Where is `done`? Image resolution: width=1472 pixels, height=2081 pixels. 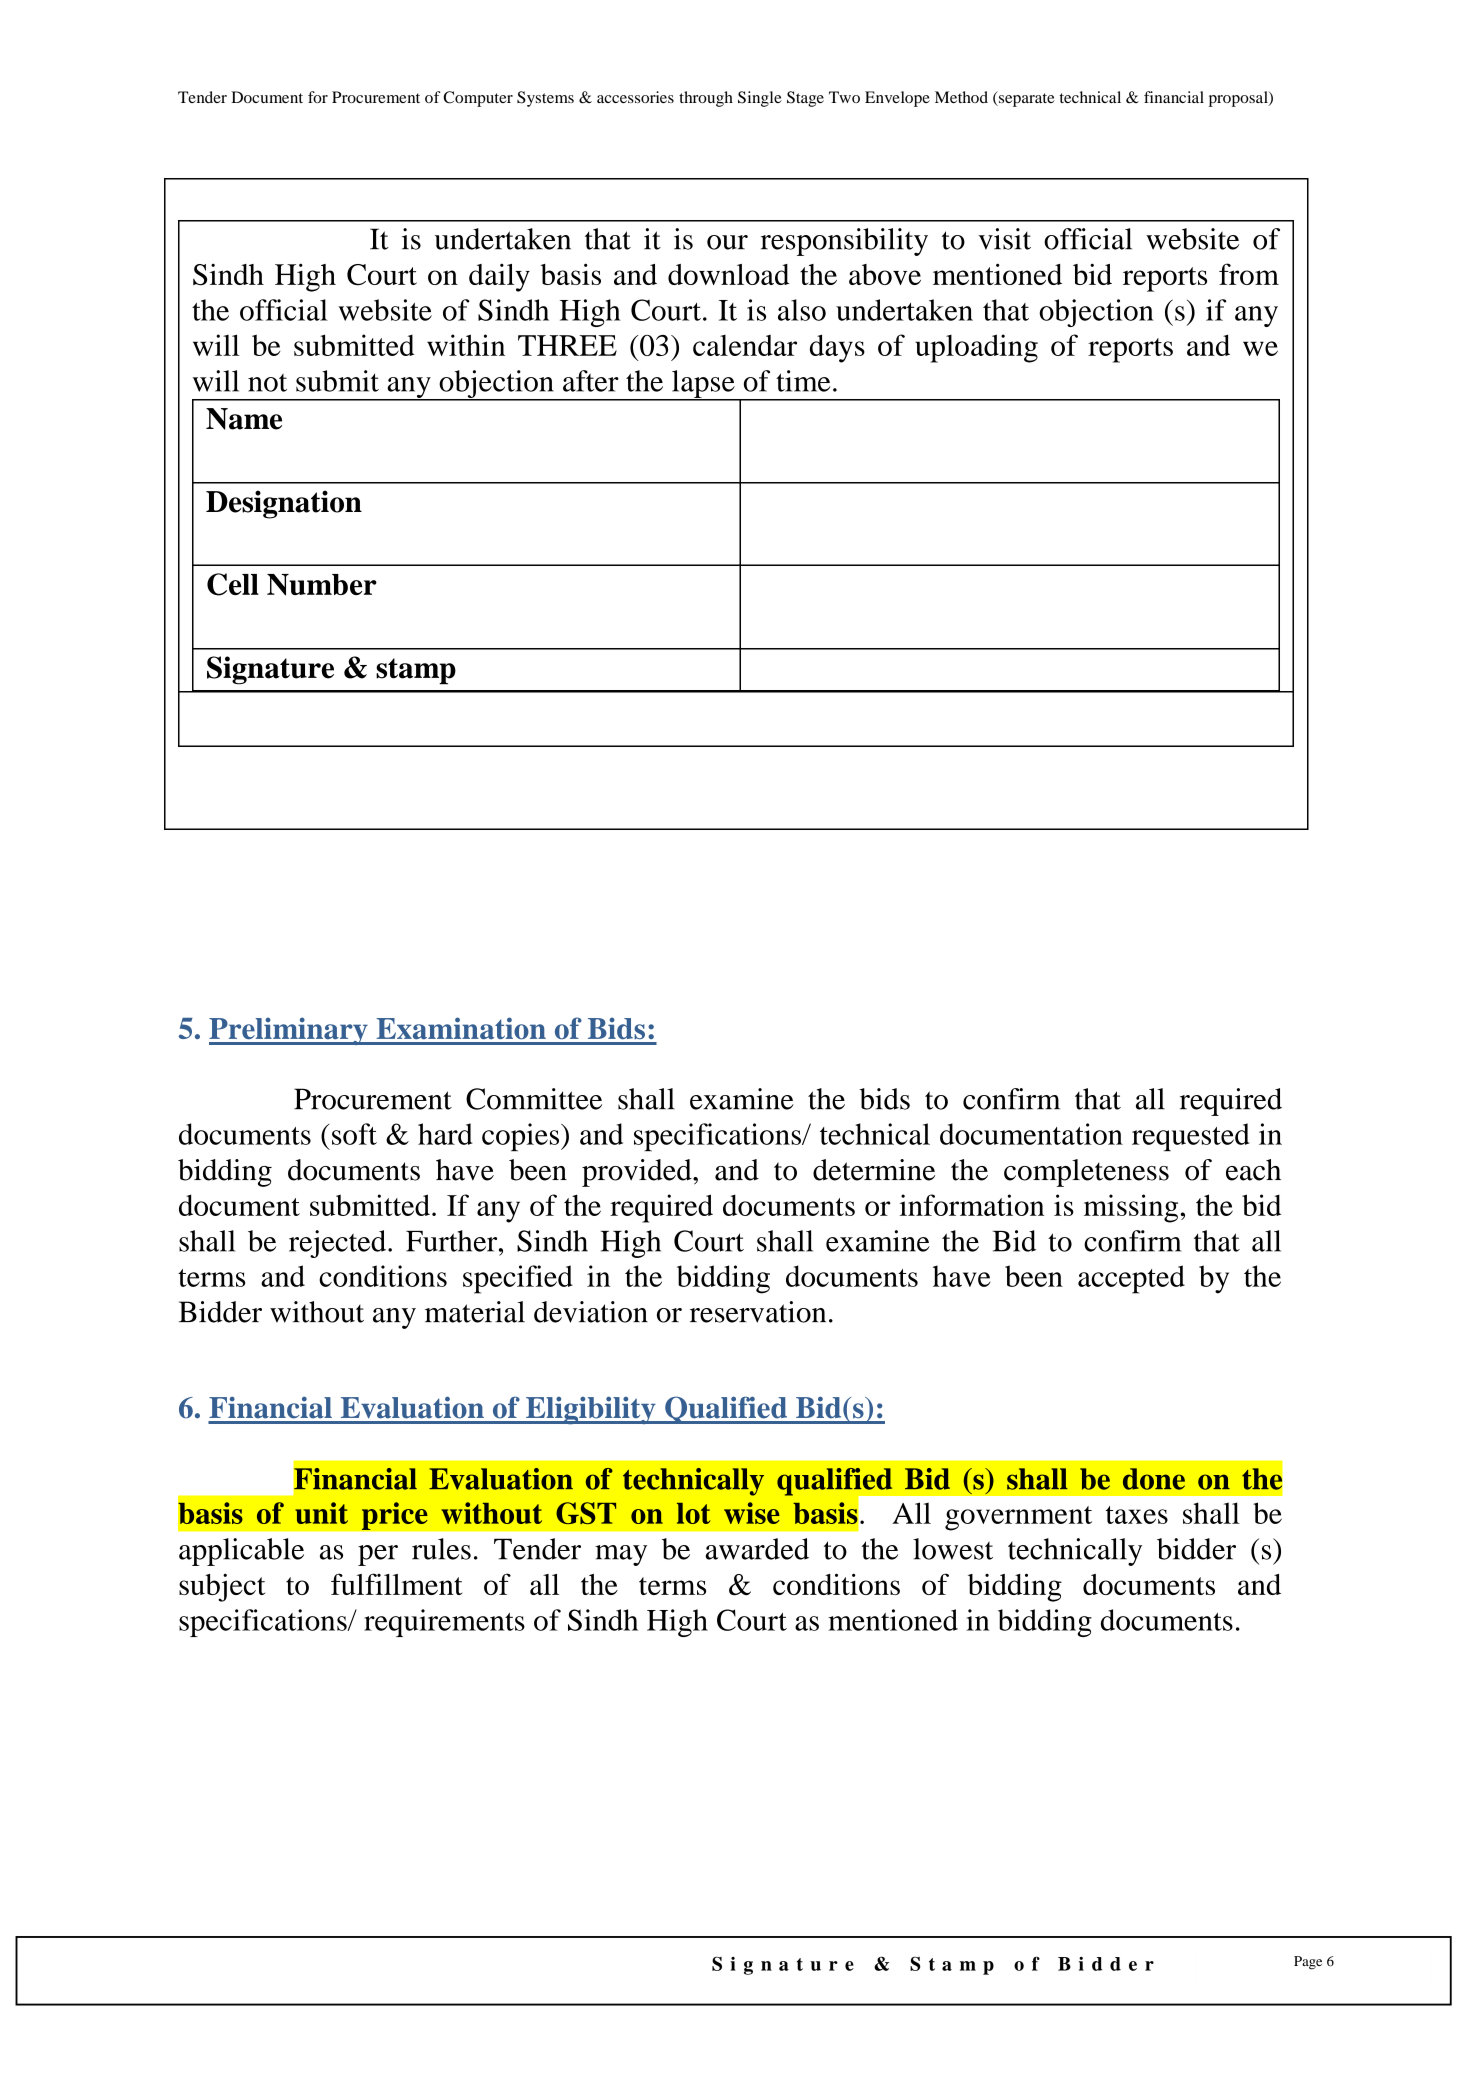
done is located at coordinates (1154, 1479).
